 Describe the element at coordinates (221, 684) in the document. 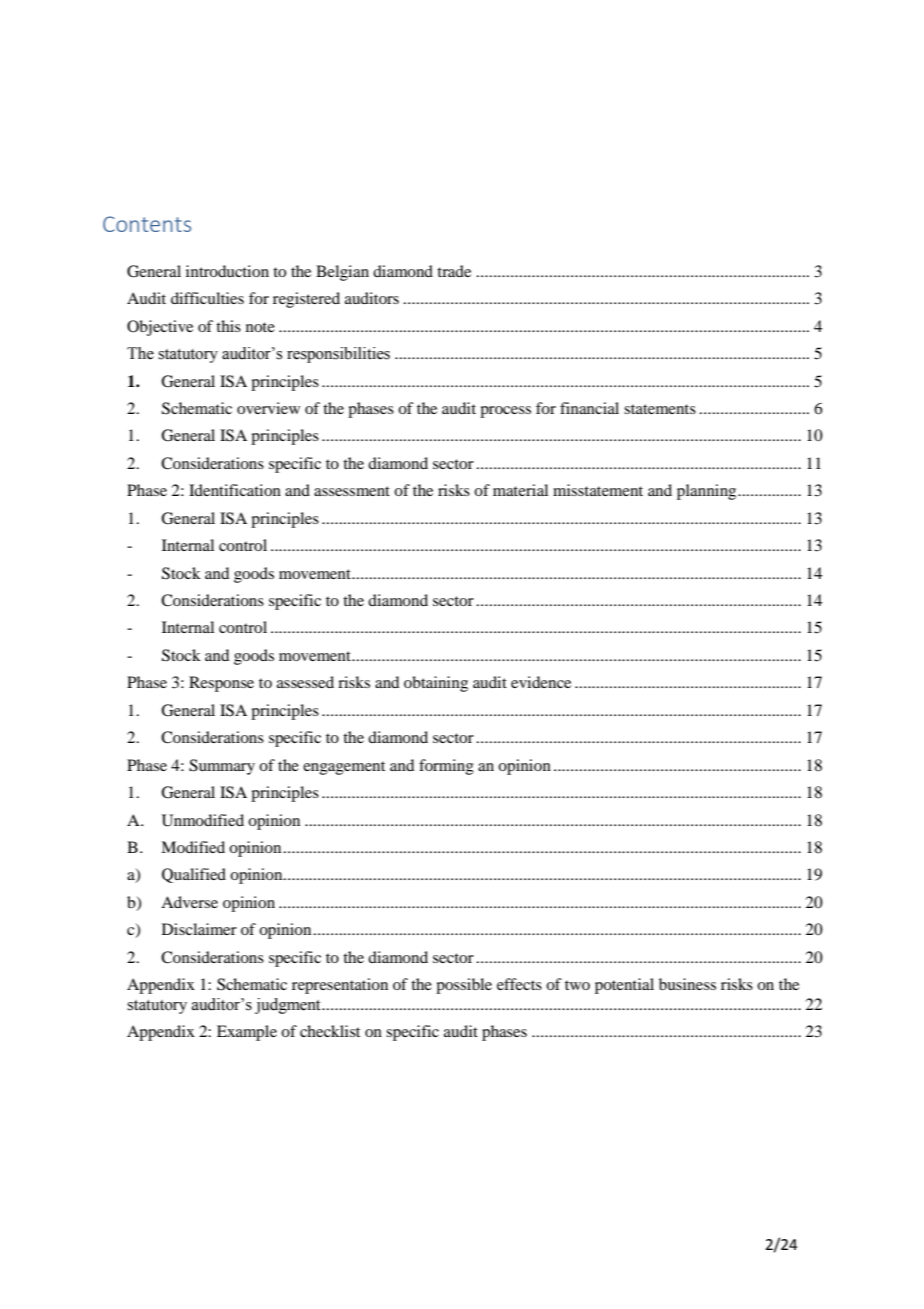

I see `Response` at that location.
